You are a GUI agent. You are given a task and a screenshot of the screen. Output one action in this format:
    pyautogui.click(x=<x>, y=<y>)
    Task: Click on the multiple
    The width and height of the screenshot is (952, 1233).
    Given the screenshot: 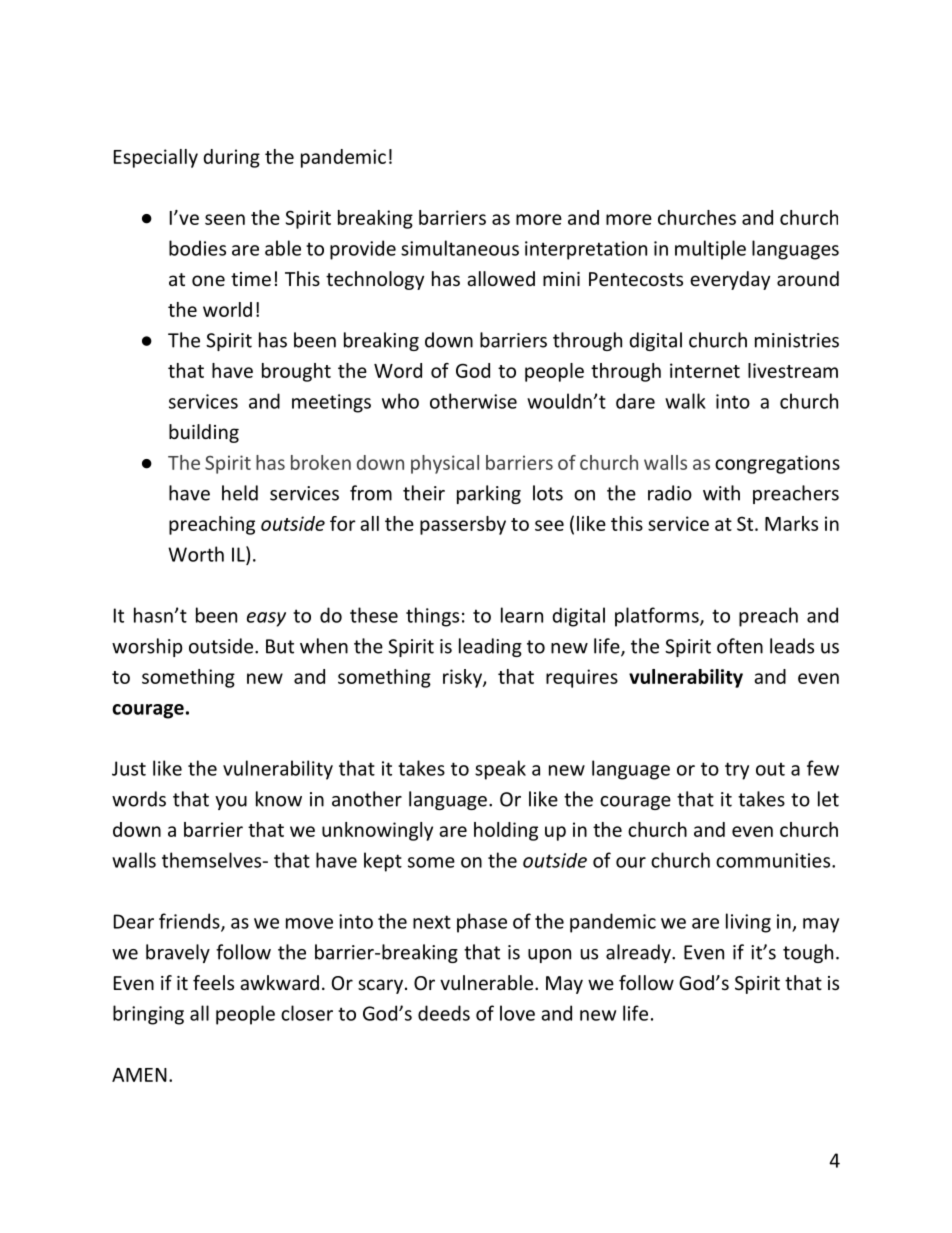 What is the action you would take?
    pyautogui.click(x=710, y=250)
